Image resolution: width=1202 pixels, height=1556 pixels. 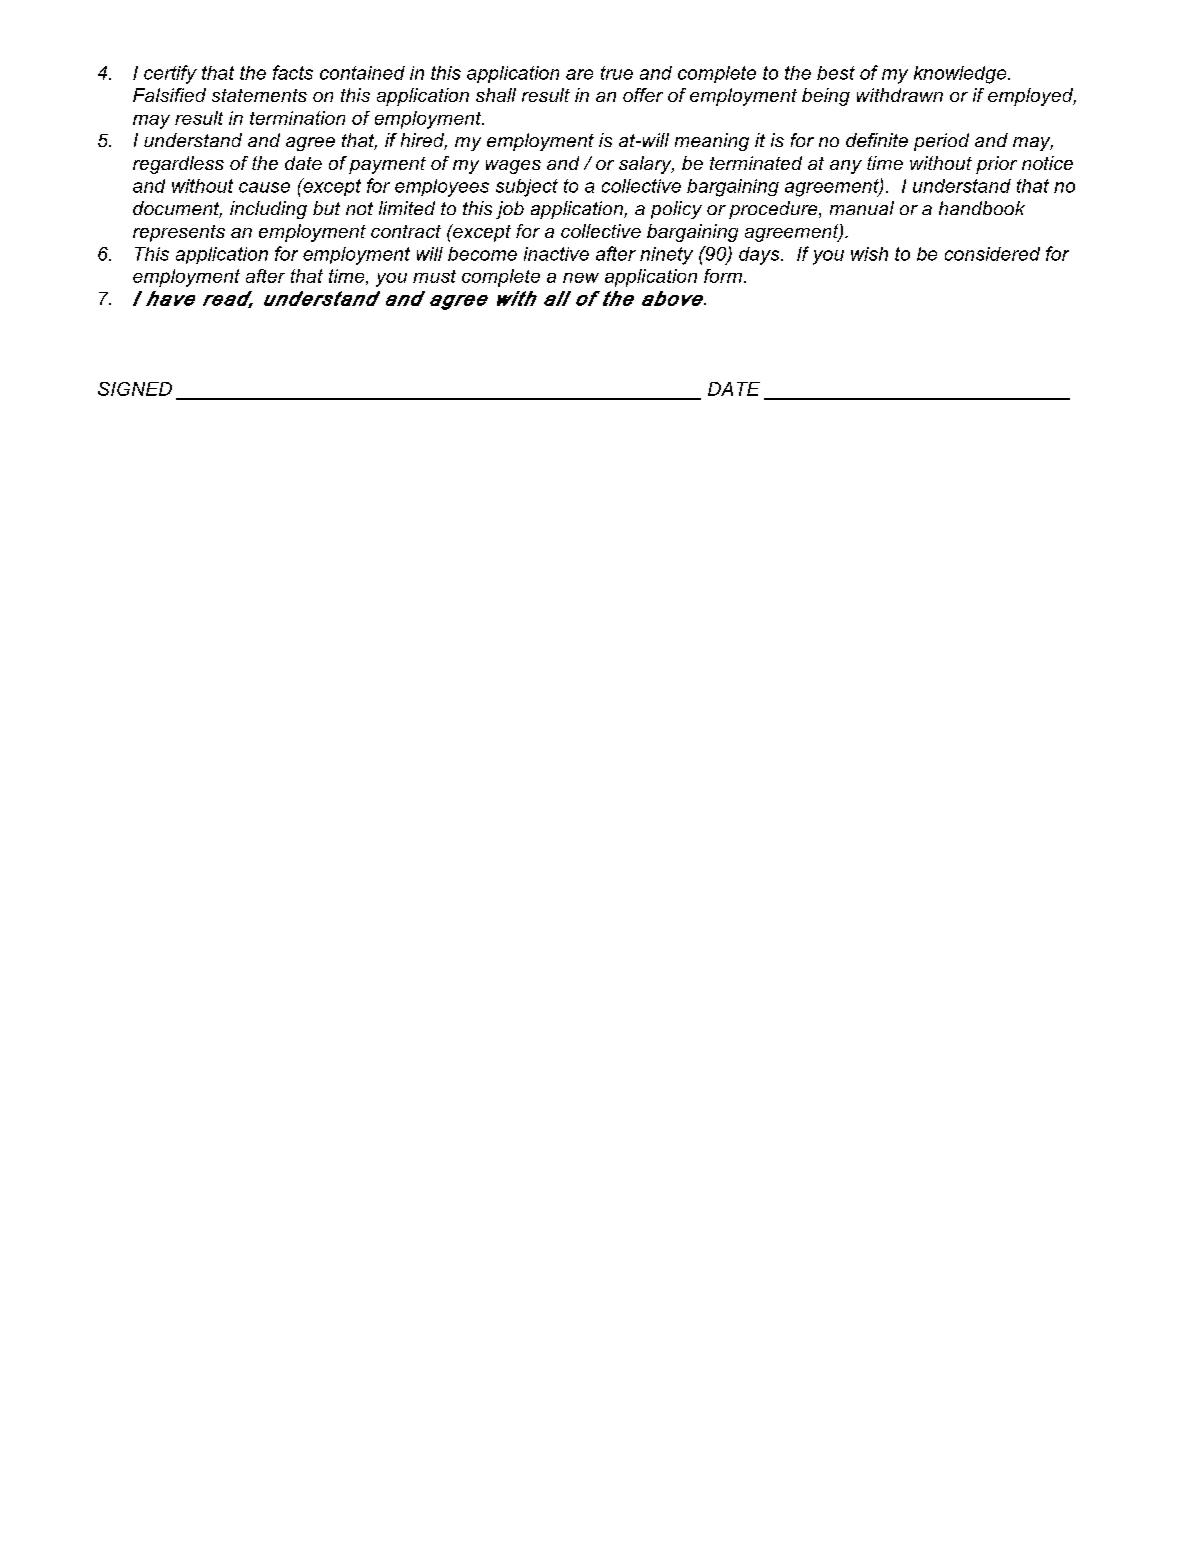 I want to click on new, so click(x=581, y=278).
